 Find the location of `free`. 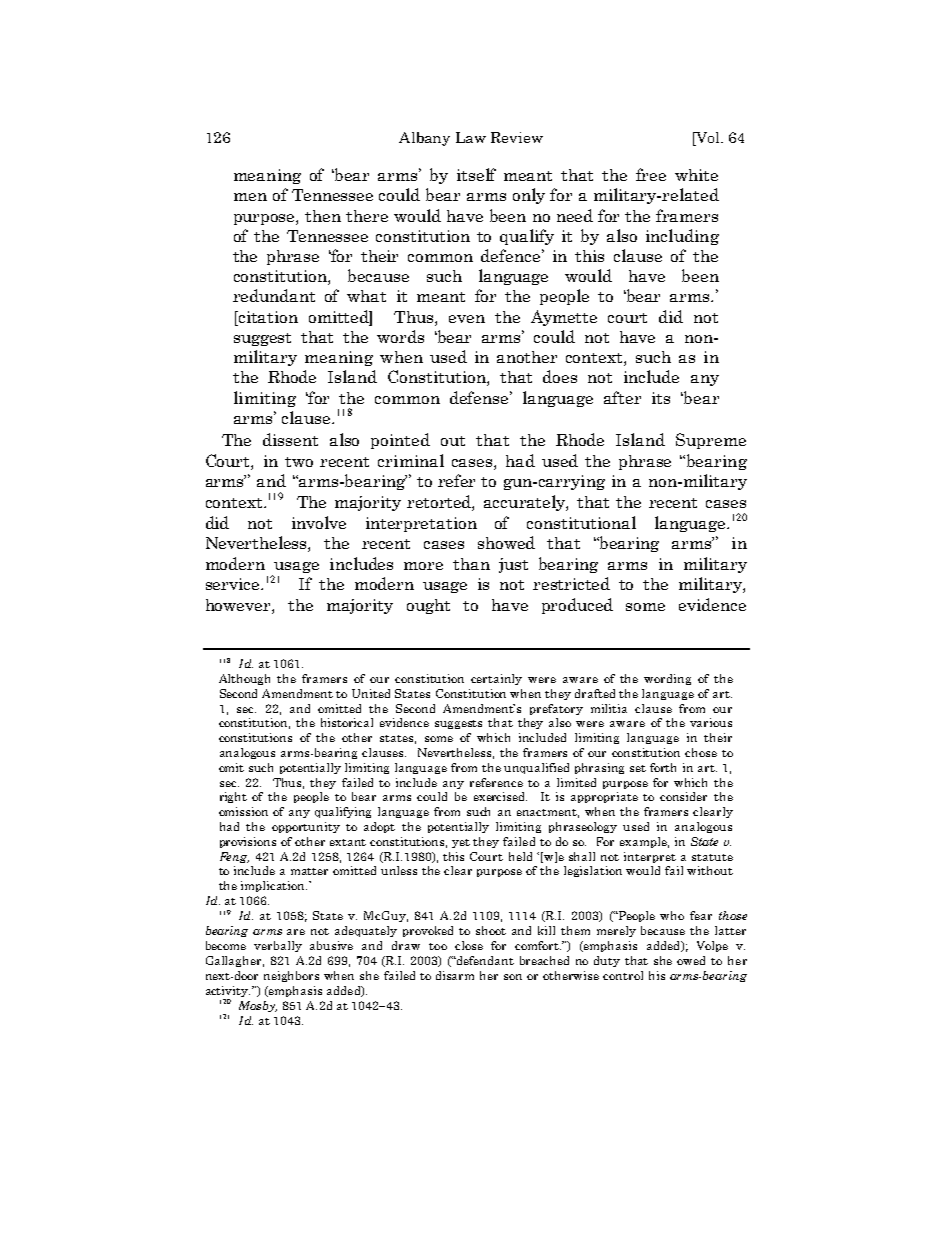

free is located at coordinates (651, 174).
